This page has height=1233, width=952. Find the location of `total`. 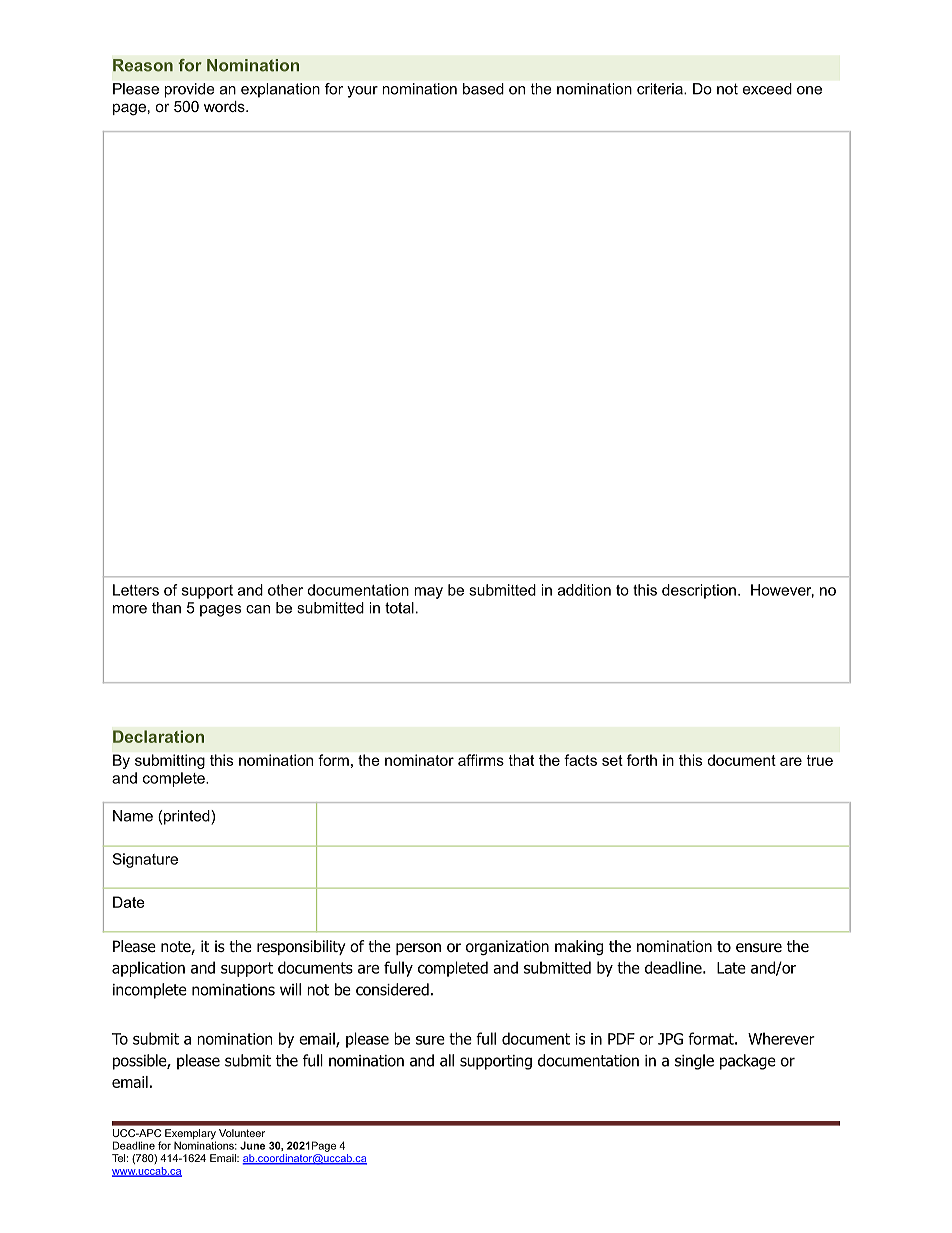

total is located at coordinates (399, 608).
